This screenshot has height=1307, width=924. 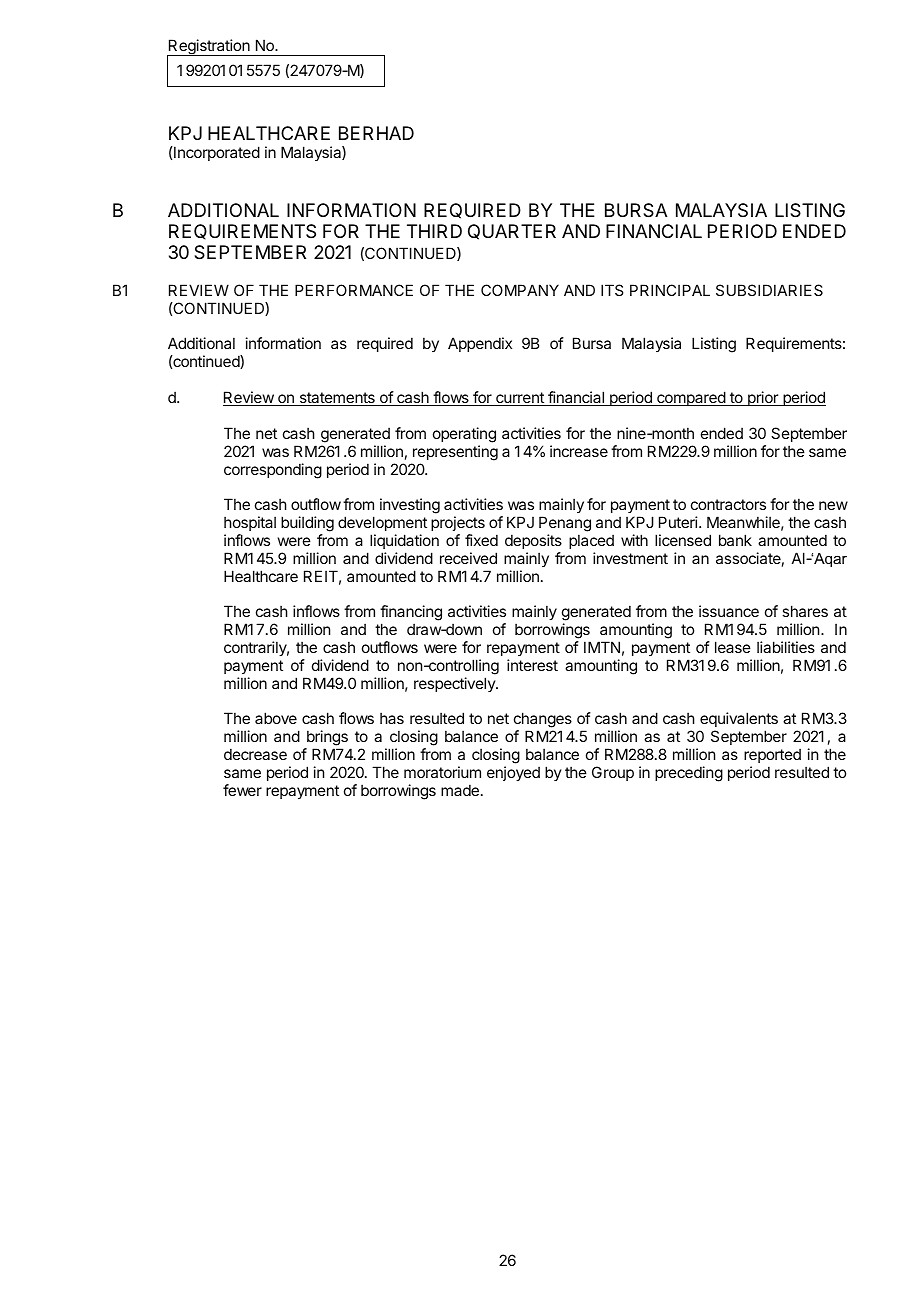 I want to click on building, so click(x=307, y=524).
